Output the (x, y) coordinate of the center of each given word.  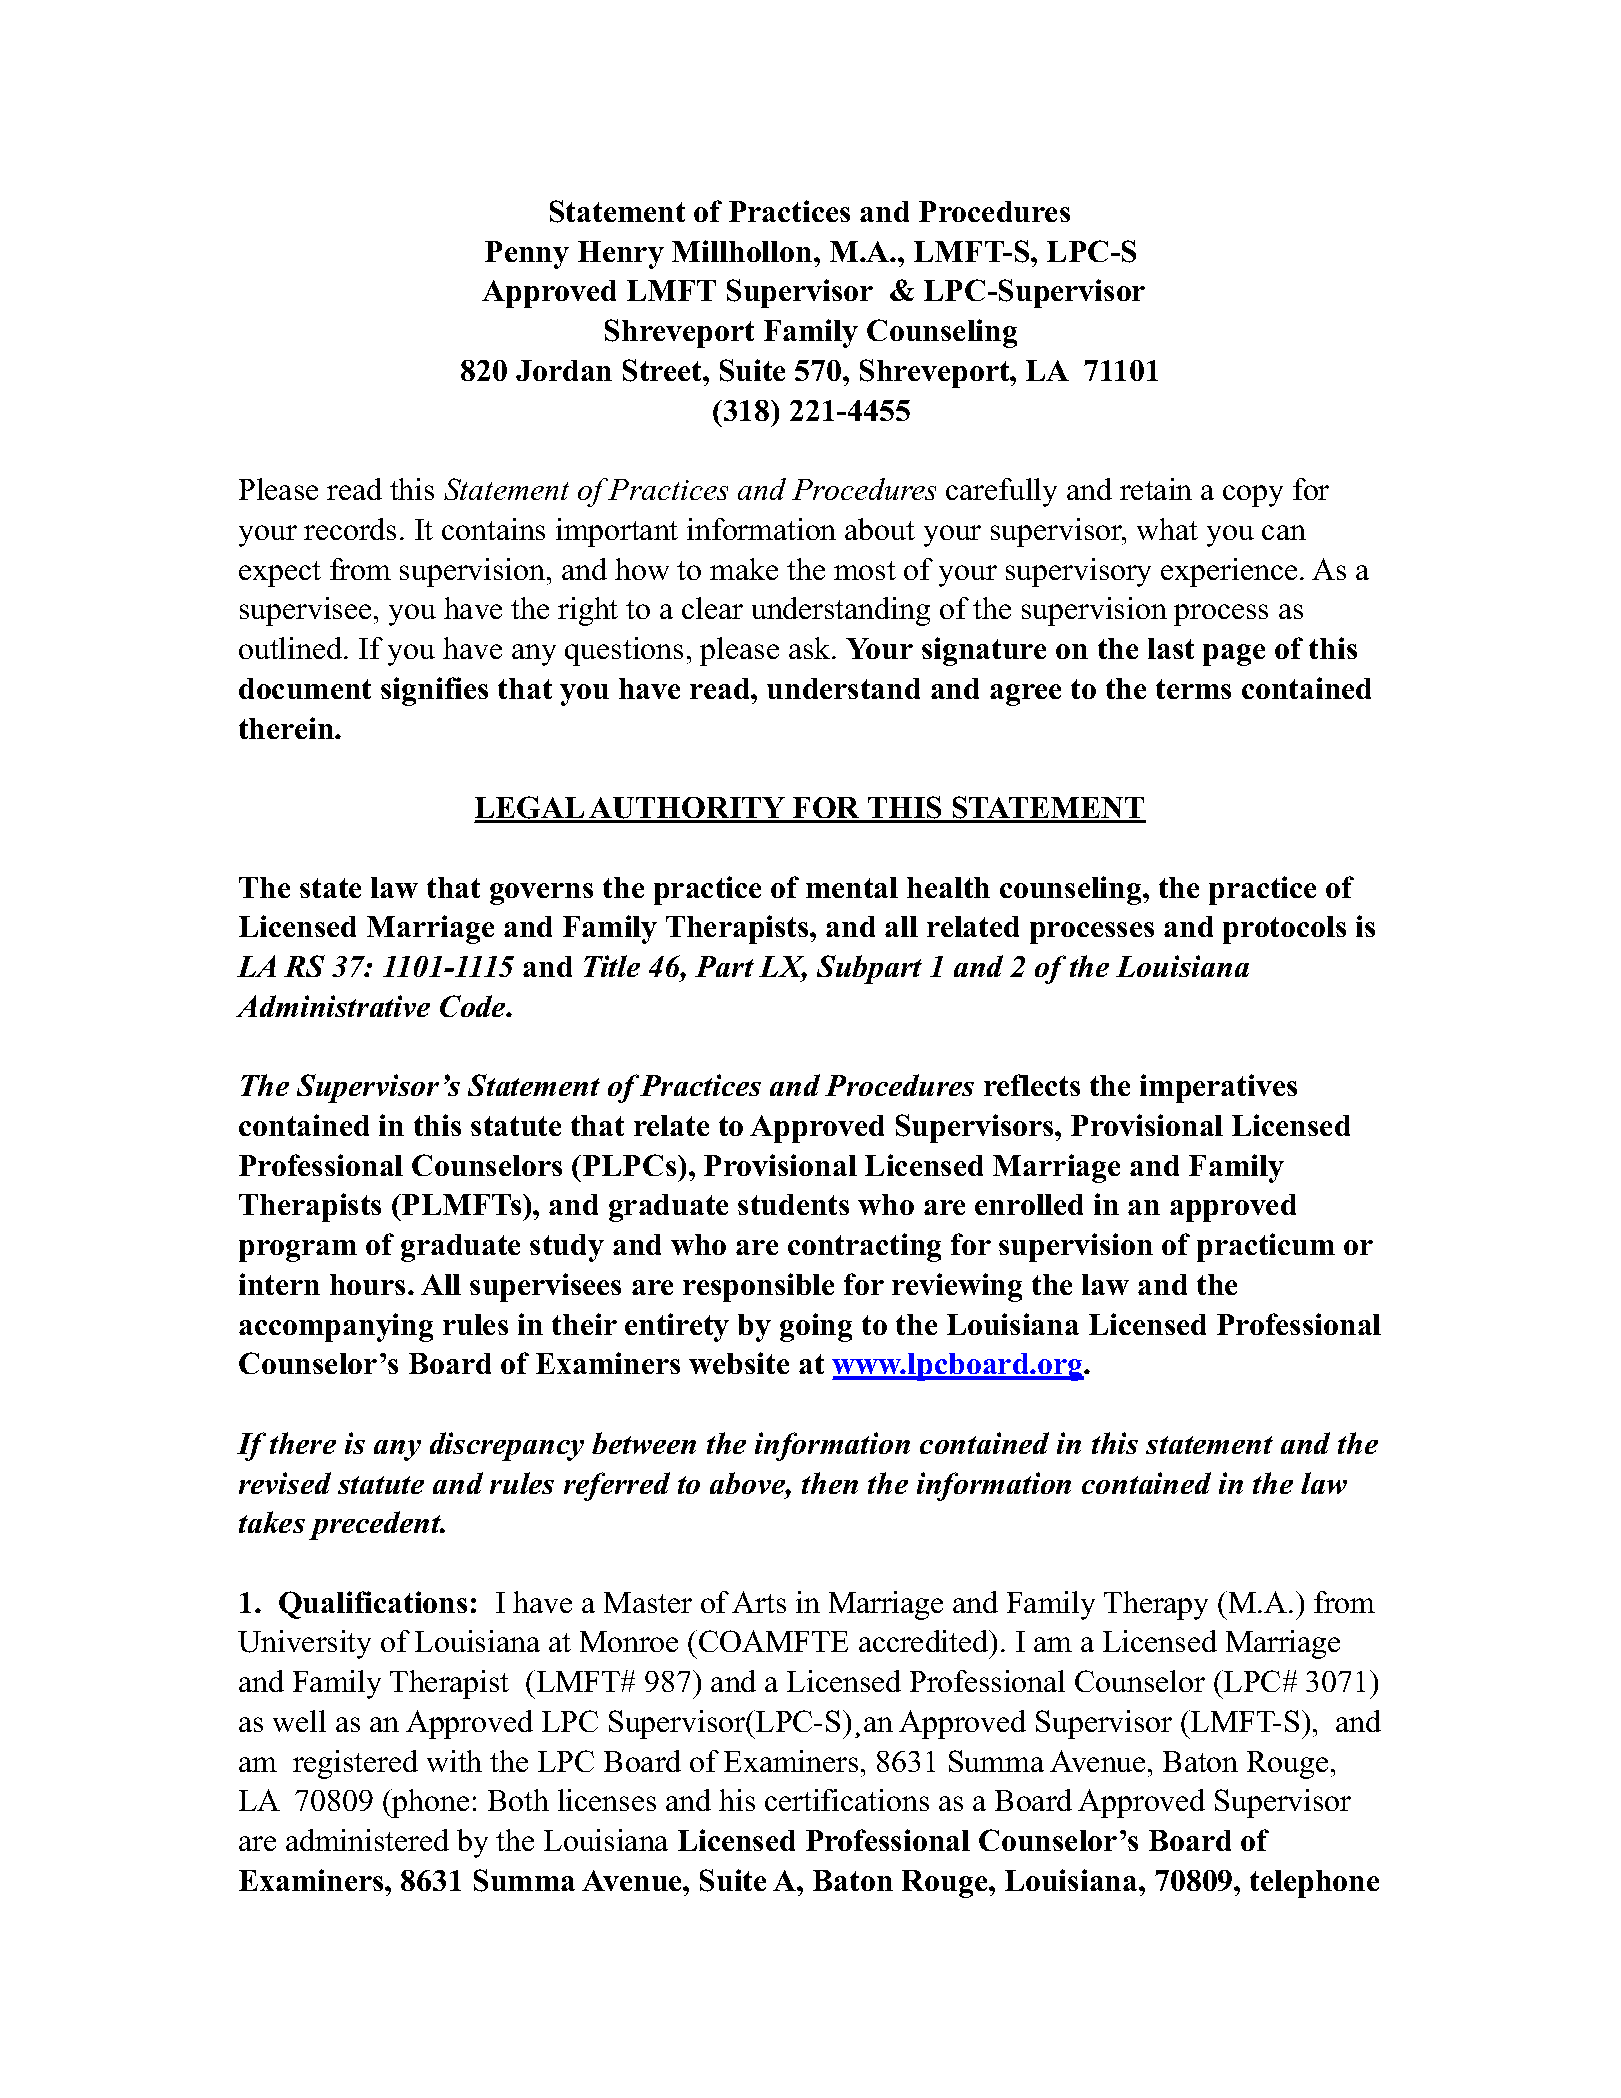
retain (1156, 489)
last (1171, 648)
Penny (527, 255)
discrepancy (507, 1446)
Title (612, 966)
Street (663, 370)
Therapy (1156, 1605)
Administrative (333, 1006)
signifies (434, 691)
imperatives (1218, 1088)
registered (355, 1764)
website (739, 1363)
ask (811, 648)
